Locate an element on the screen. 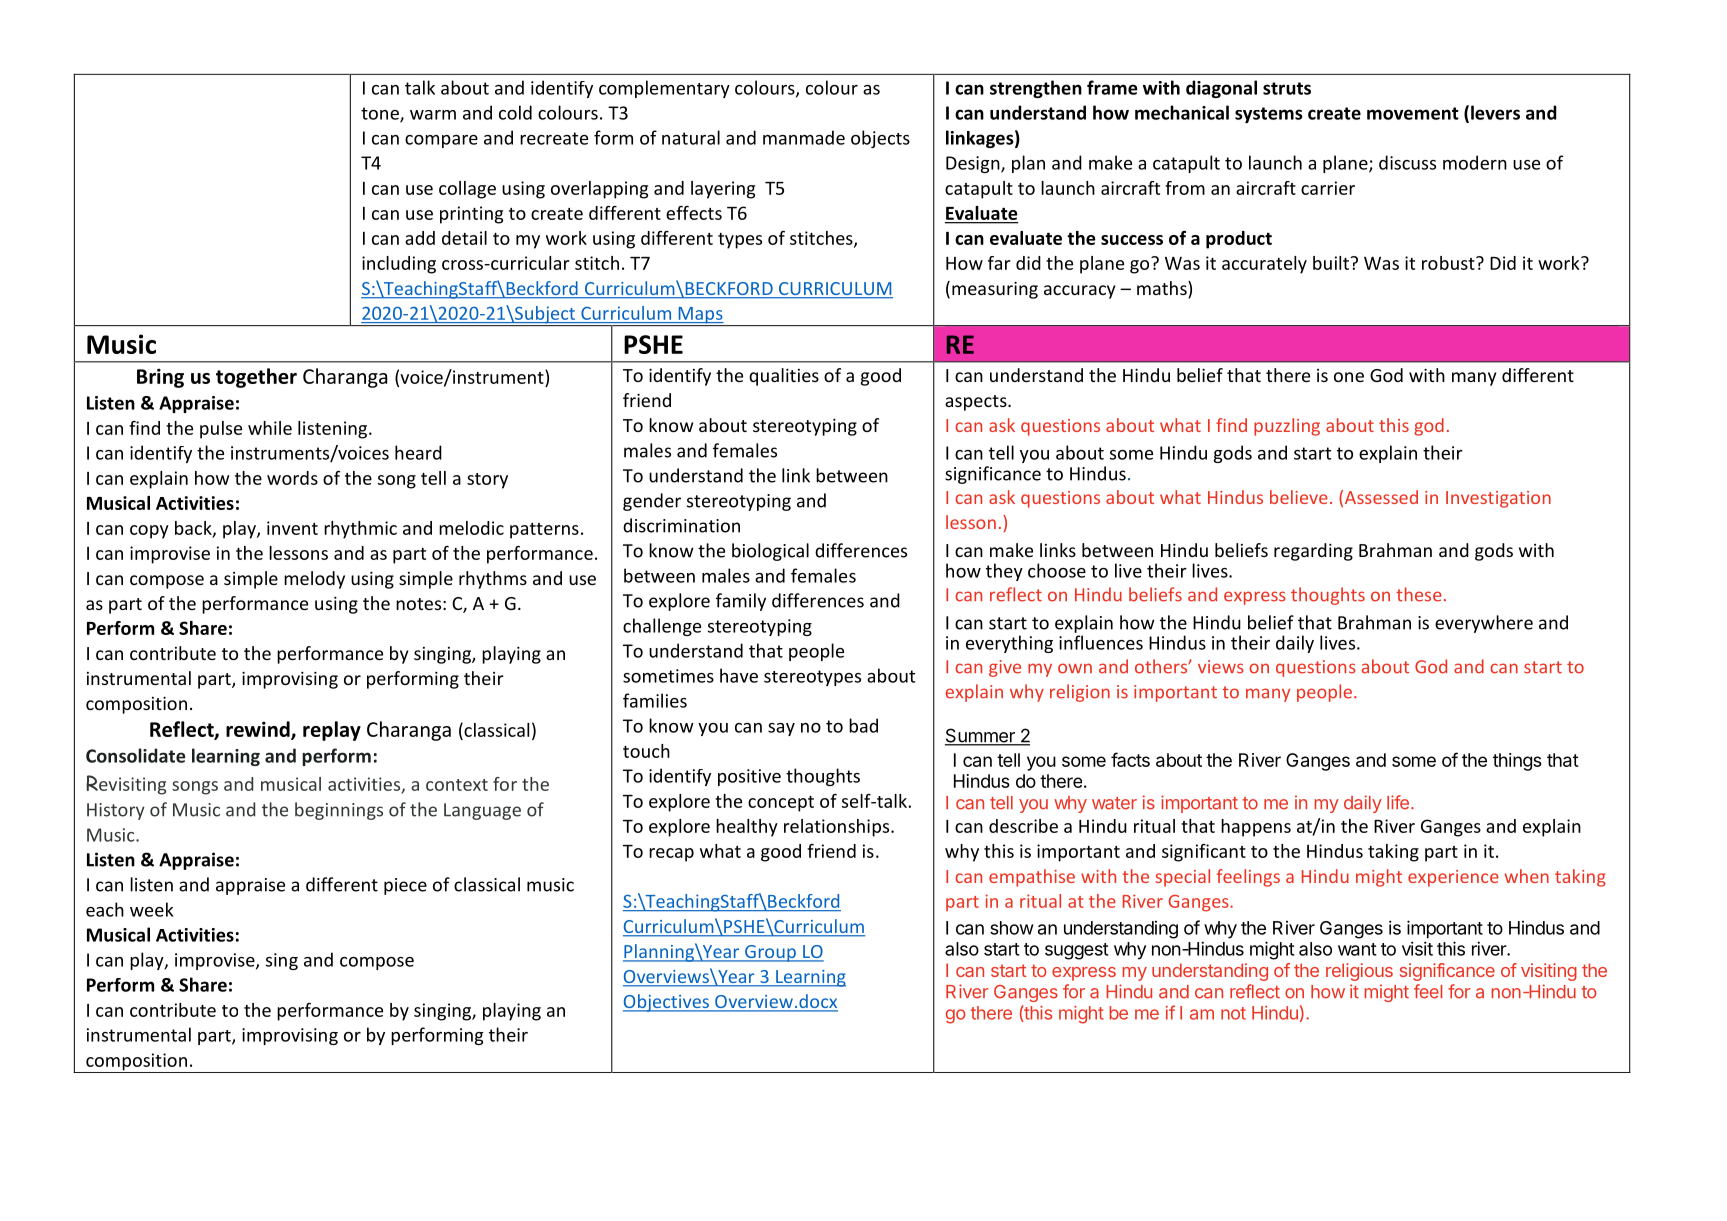  qualities is located at coordinates (784, 377).
